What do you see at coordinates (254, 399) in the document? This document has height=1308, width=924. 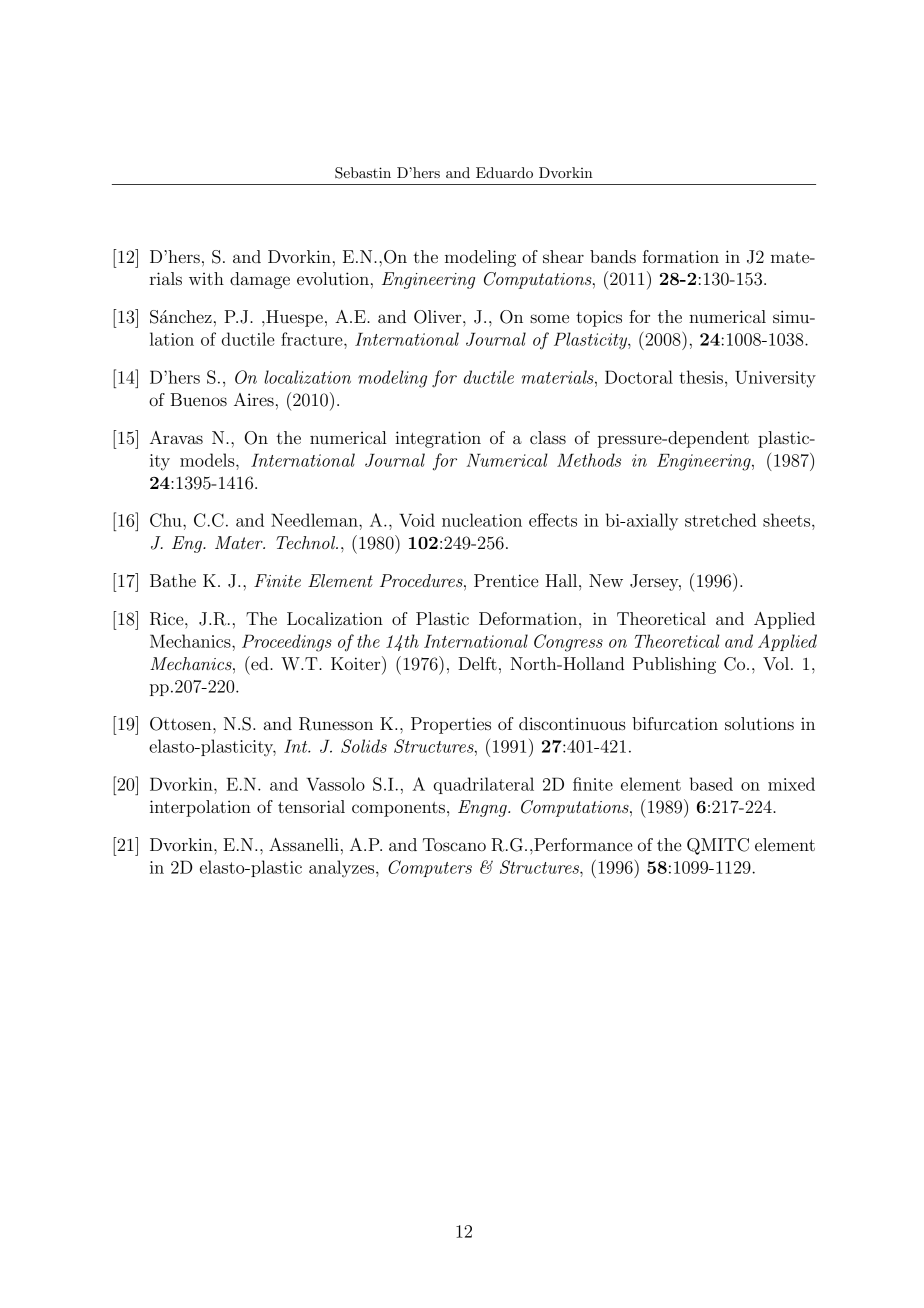 I see `Aires` at bounding box center [254, 399].
